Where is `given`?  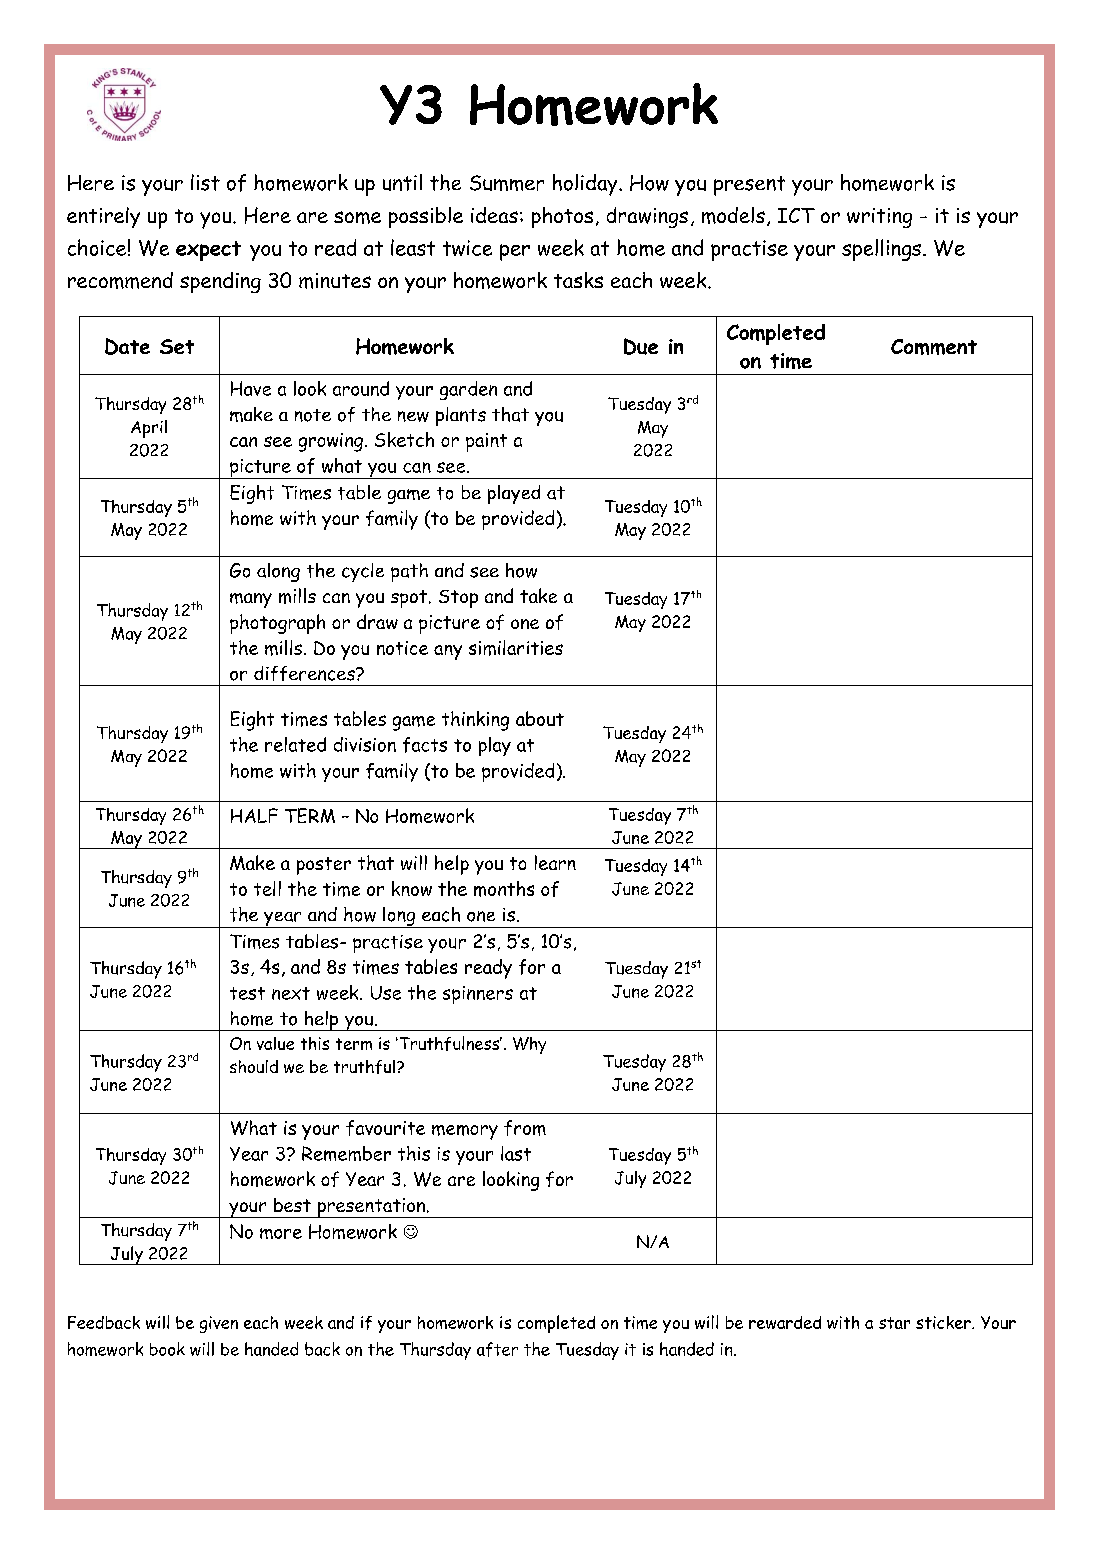
given is located at coordinates (219, 1324).
